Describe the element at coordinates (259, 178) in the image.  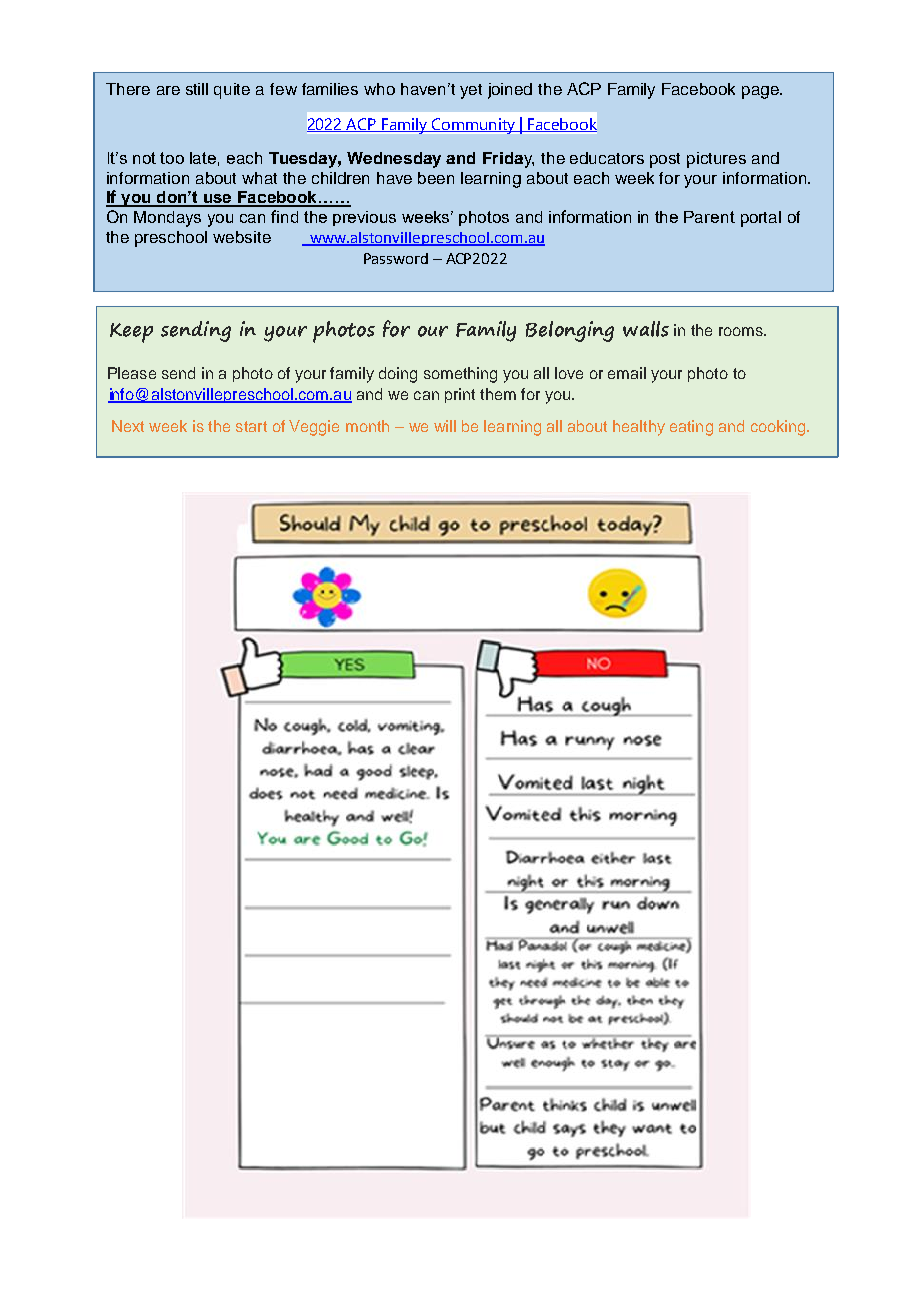
I see `what` at that location.
